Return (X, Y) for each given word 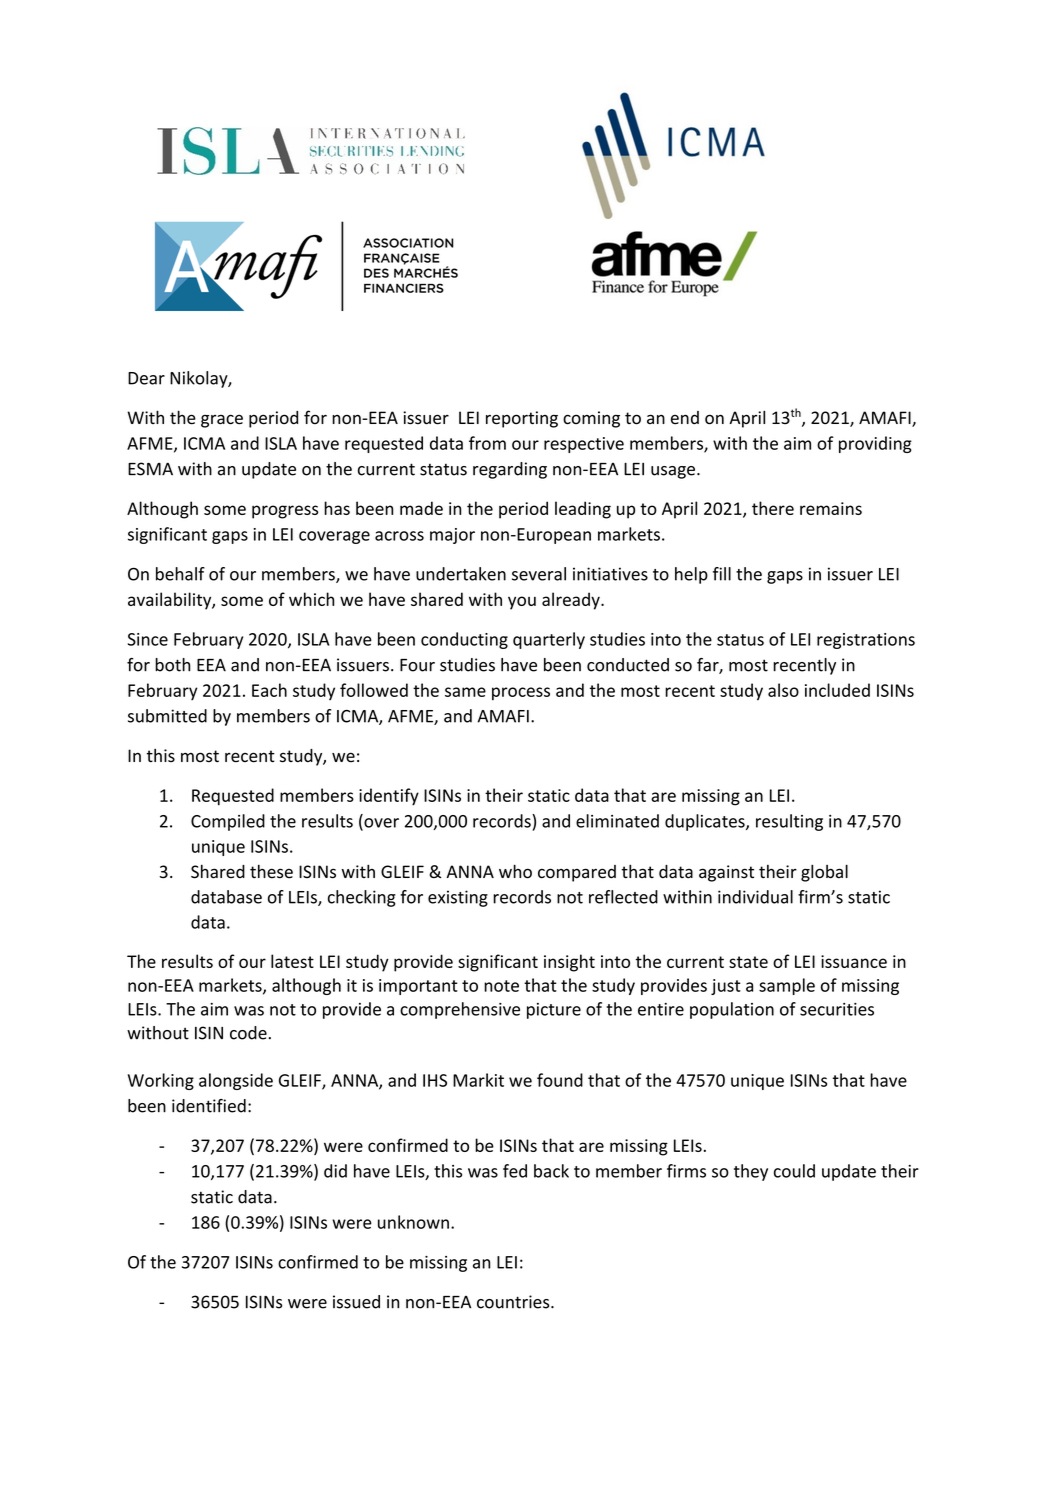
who (515, 871)
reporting (522, 419)
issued (356, 1302)
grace (222, 421)
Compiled (228, 822)
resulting (789, 822)
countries (514, 1302)
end (685, 418)
